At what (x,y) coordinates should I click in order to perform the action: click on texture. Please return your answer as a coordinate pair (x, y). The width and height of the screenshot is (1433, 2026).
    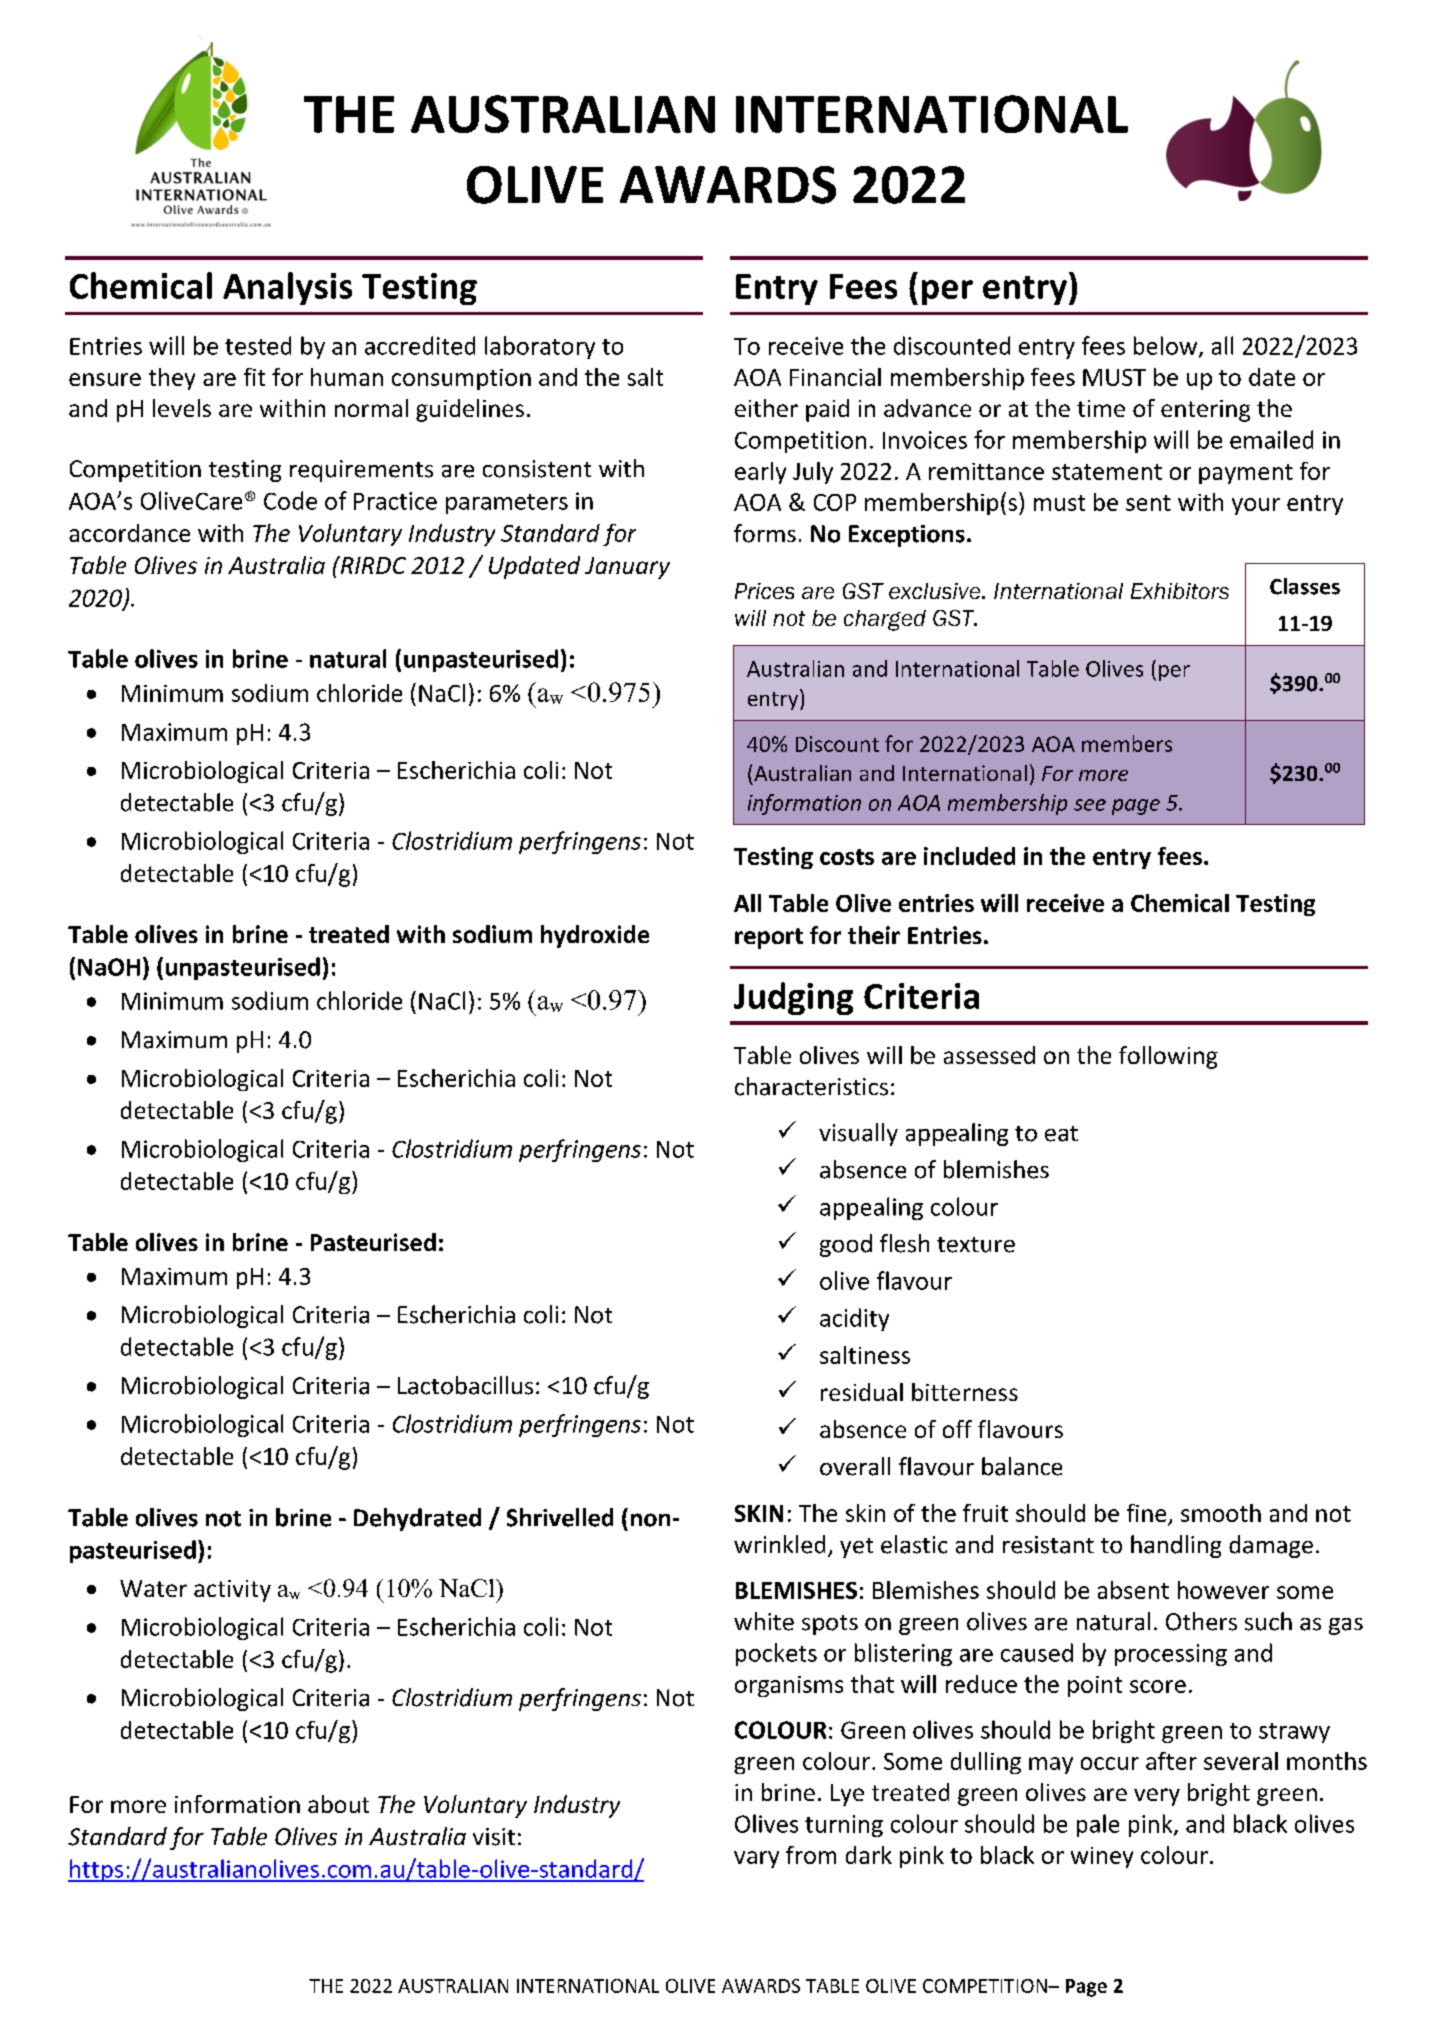
    Looking at the image, I should click on (976, 1245).
